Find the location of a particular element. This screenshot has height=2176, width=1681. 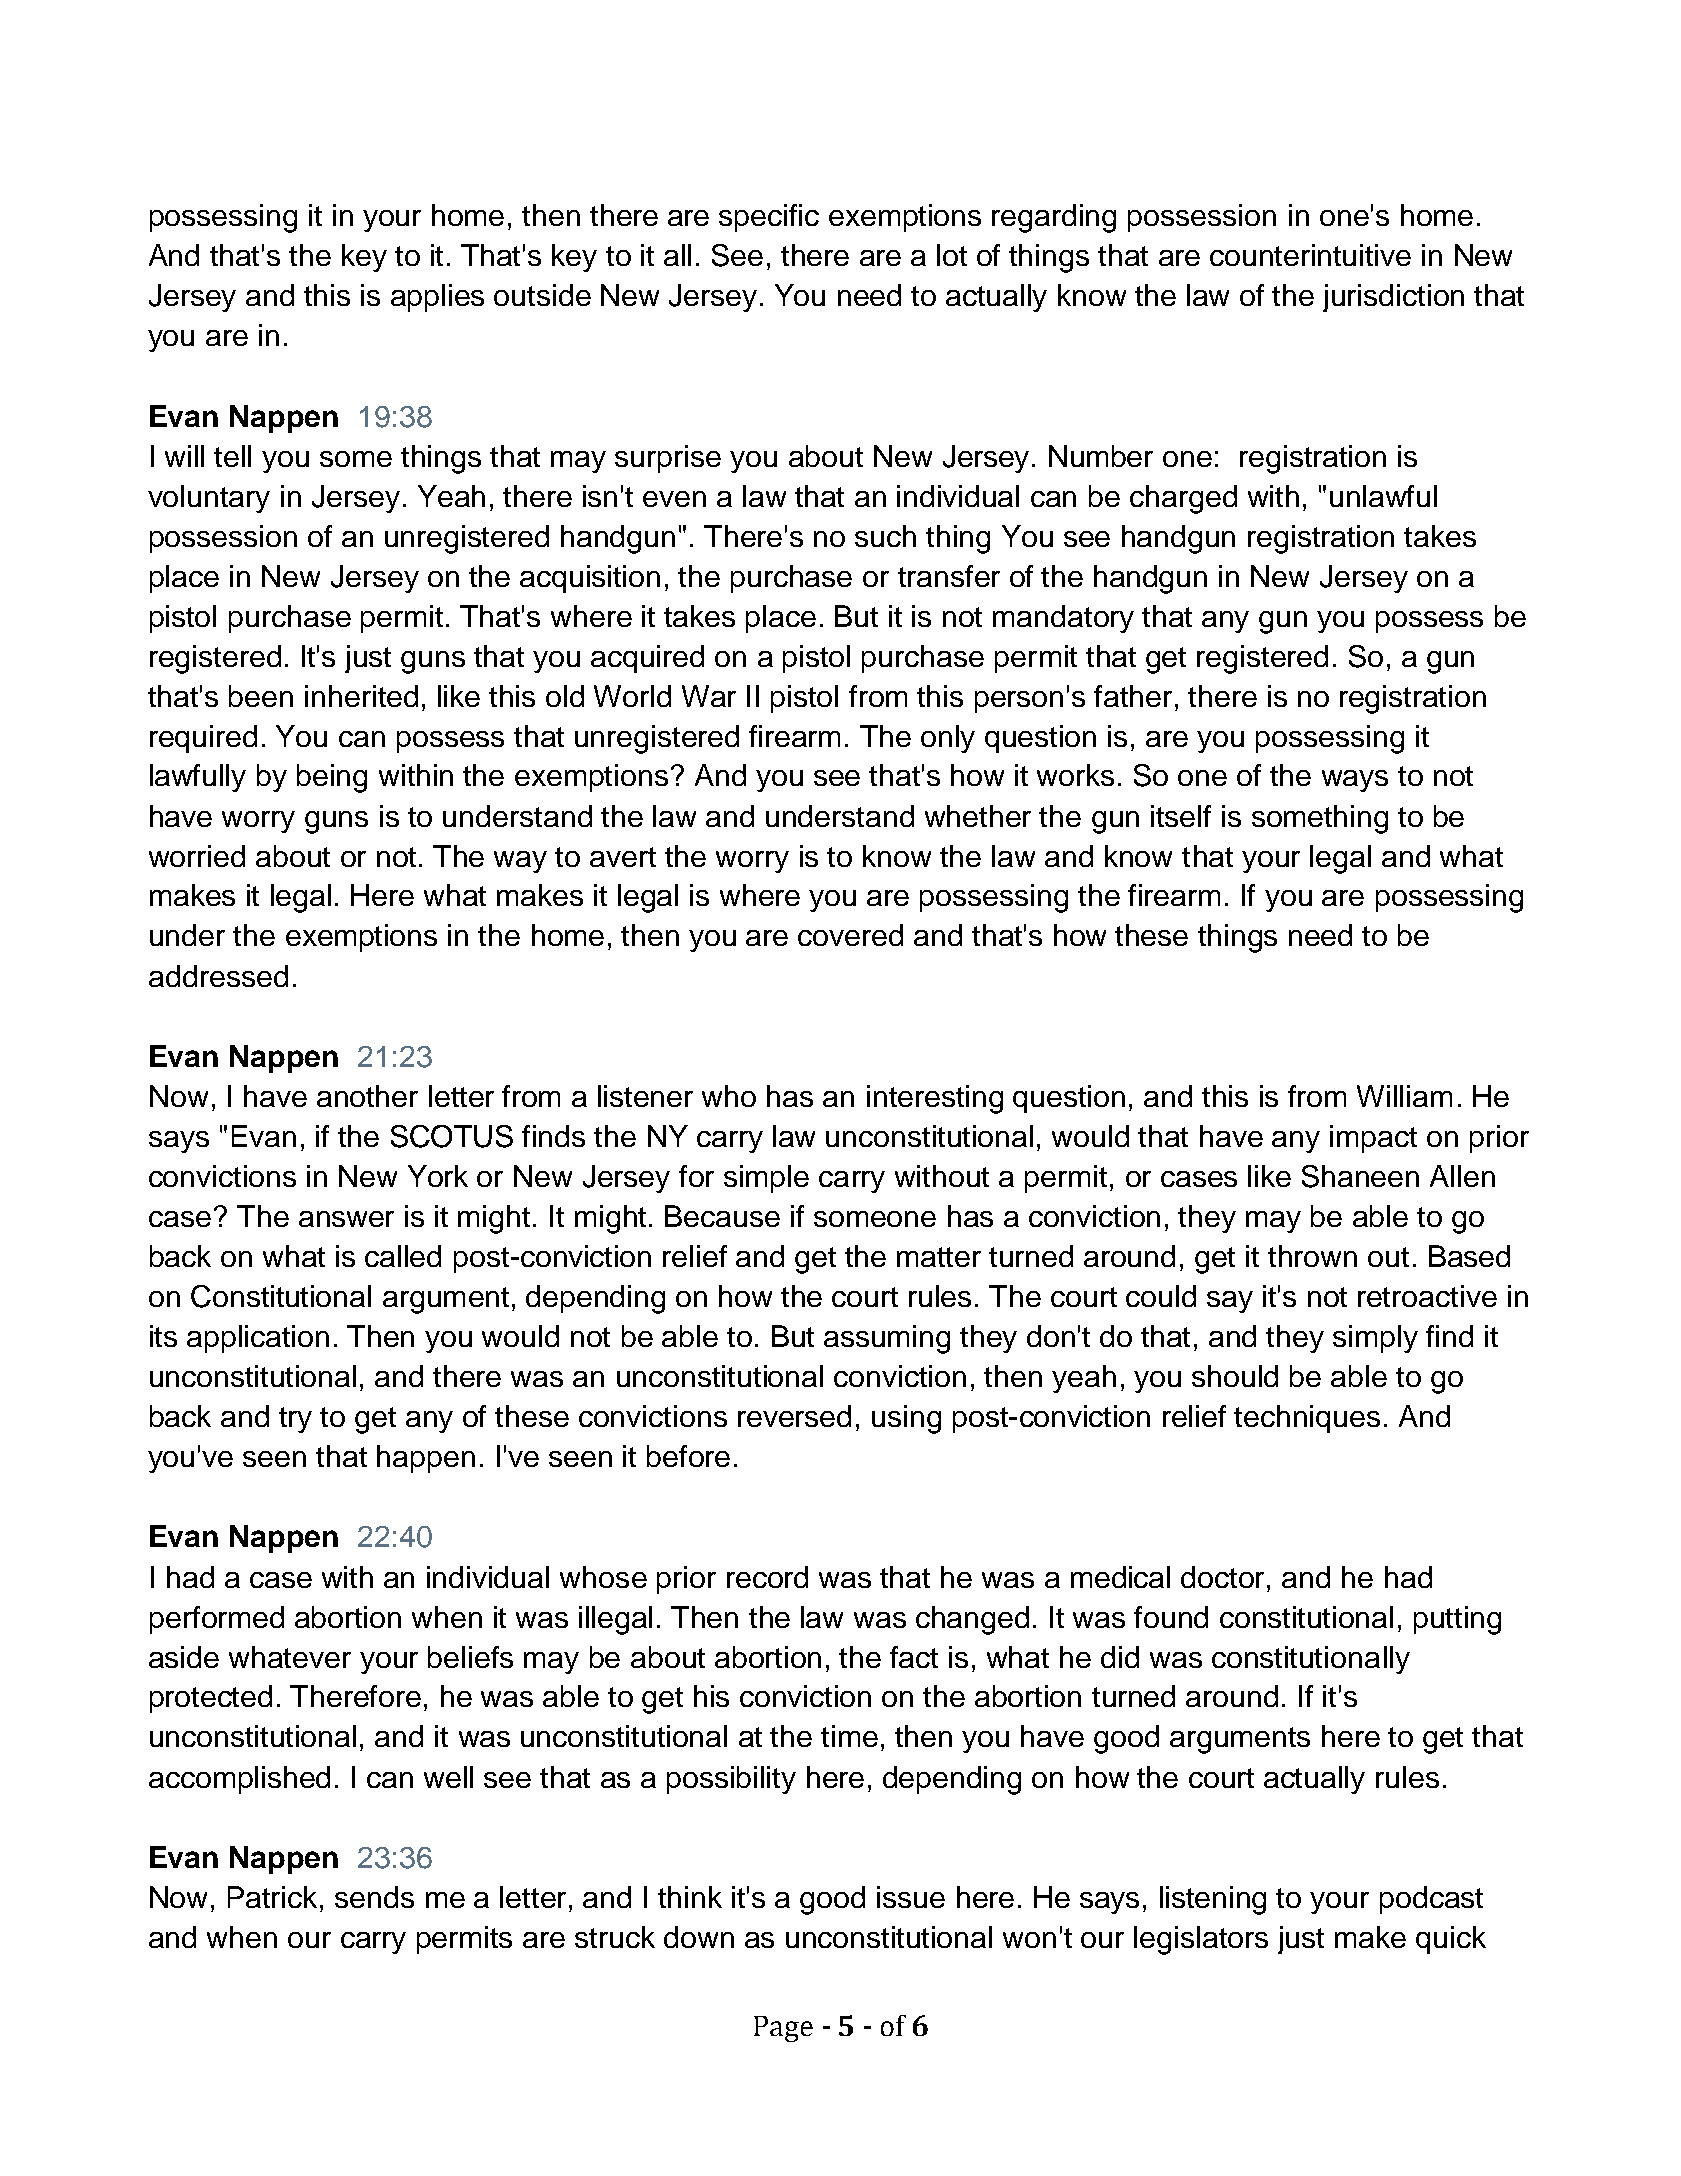

happen is located at coordinates (426, 1459).
